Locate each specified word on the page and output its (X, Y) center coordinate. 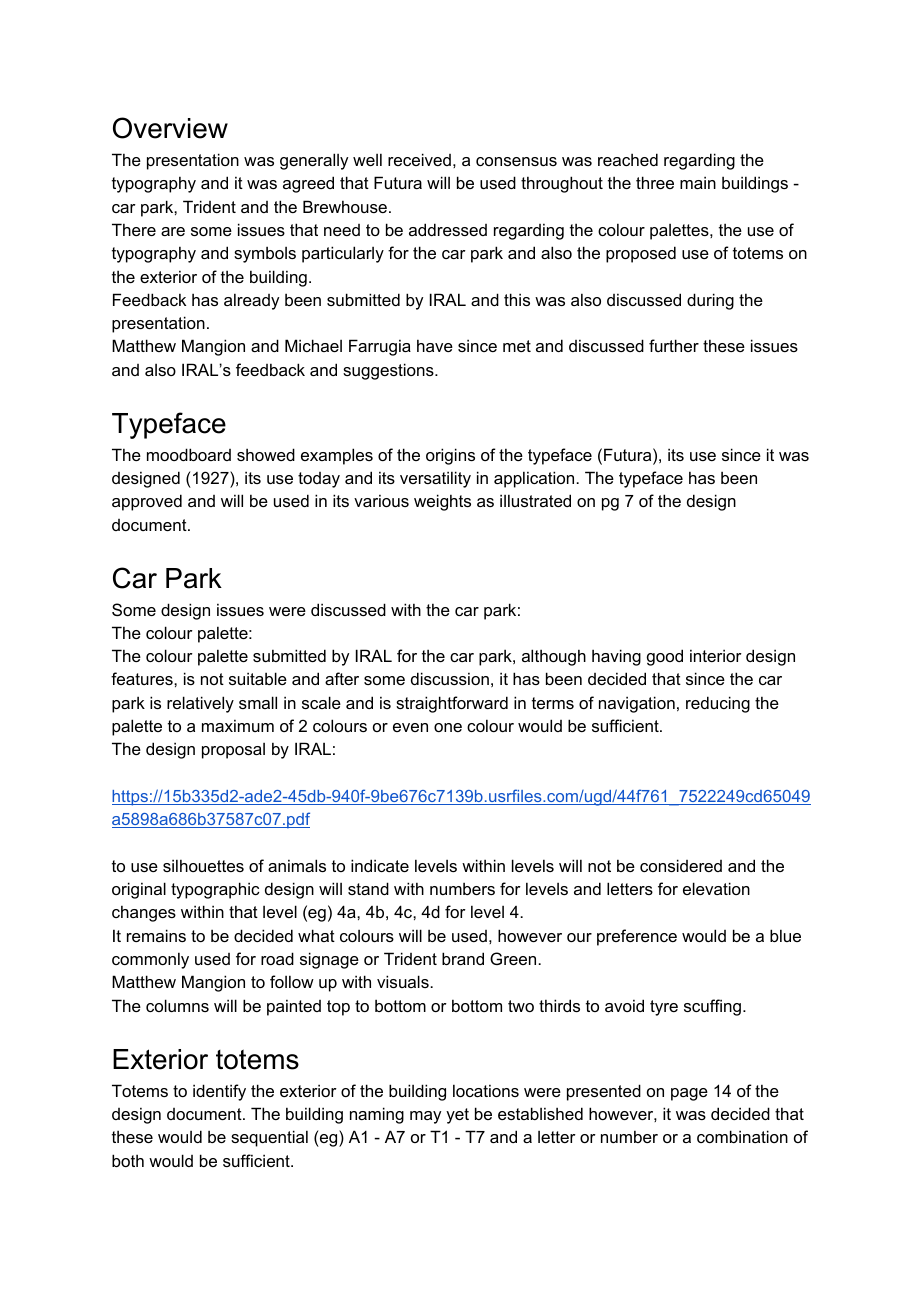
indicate (380, 865)
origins (450, 456)
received (419, 159)
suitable (258, 678)
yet (457, 1116)
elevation (716, 888)
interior (716, 655)
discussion (450, 678)
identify (219, 1092)
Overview (170, 128)
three (655, 182)
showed (266, 454)
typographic (215, 890)
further (674, 345)
